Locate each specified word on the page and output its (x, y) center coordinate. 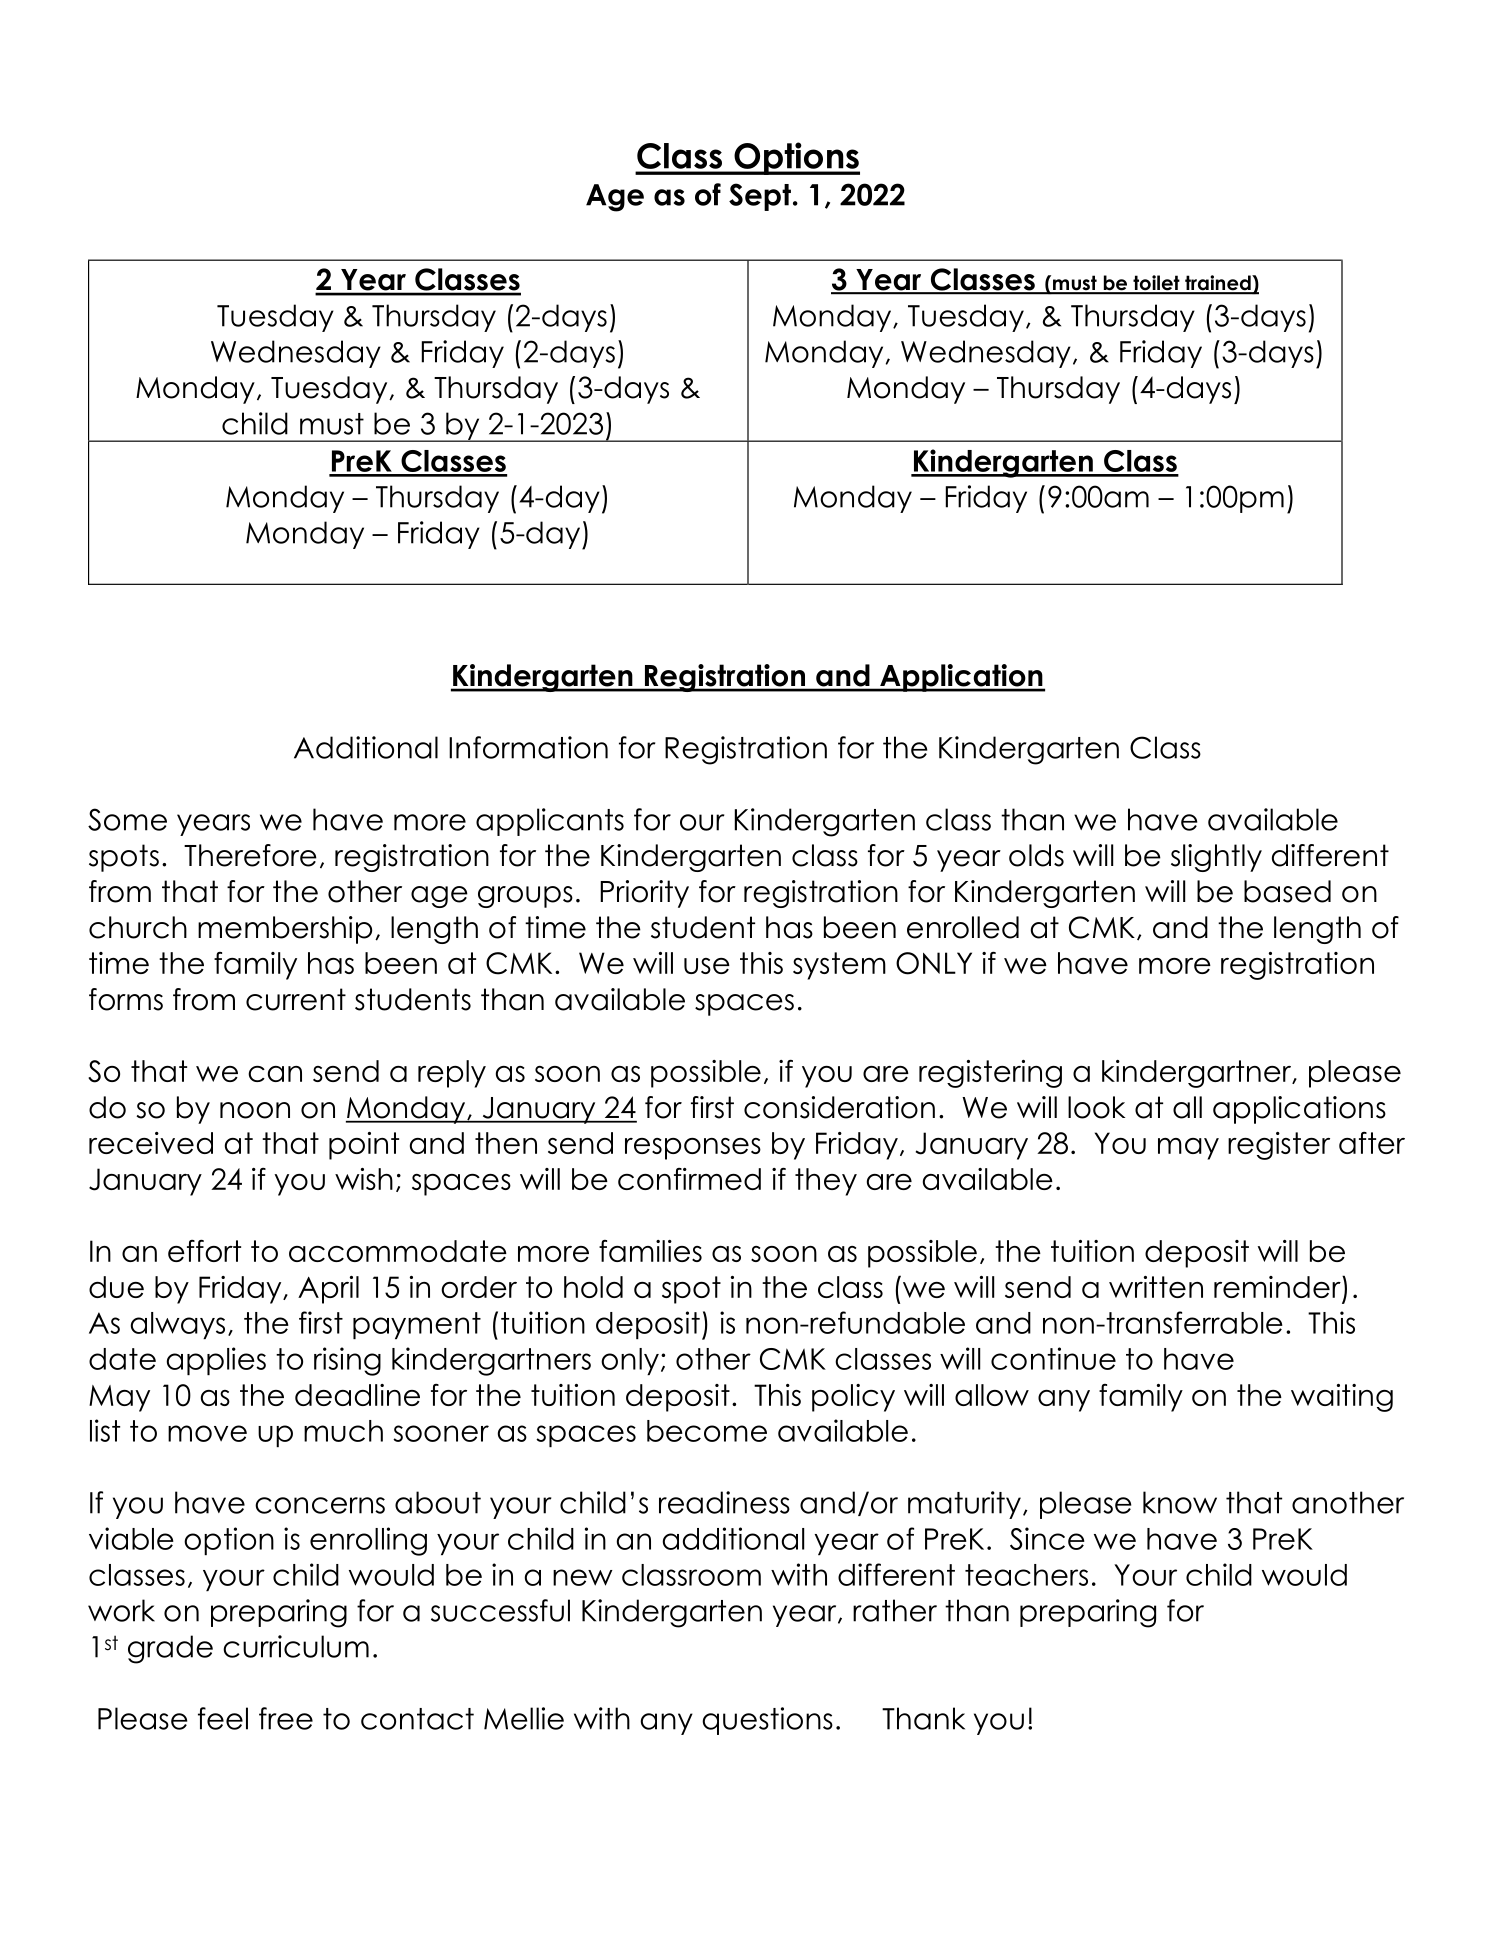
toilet (1156, 284)
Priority (644, 894)
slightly (1216, 858)
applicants (550, 822)
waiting (1342, 1398)
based (1287, 891)
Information (528, 747)
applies (216, 1361)
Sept (760, 197)
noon (255, 1110)
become (707, 1431)
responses (693, 1149)
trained (1218, 284)
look (1096, 1107)
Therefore (250, 855)
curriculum (296, 1646)
